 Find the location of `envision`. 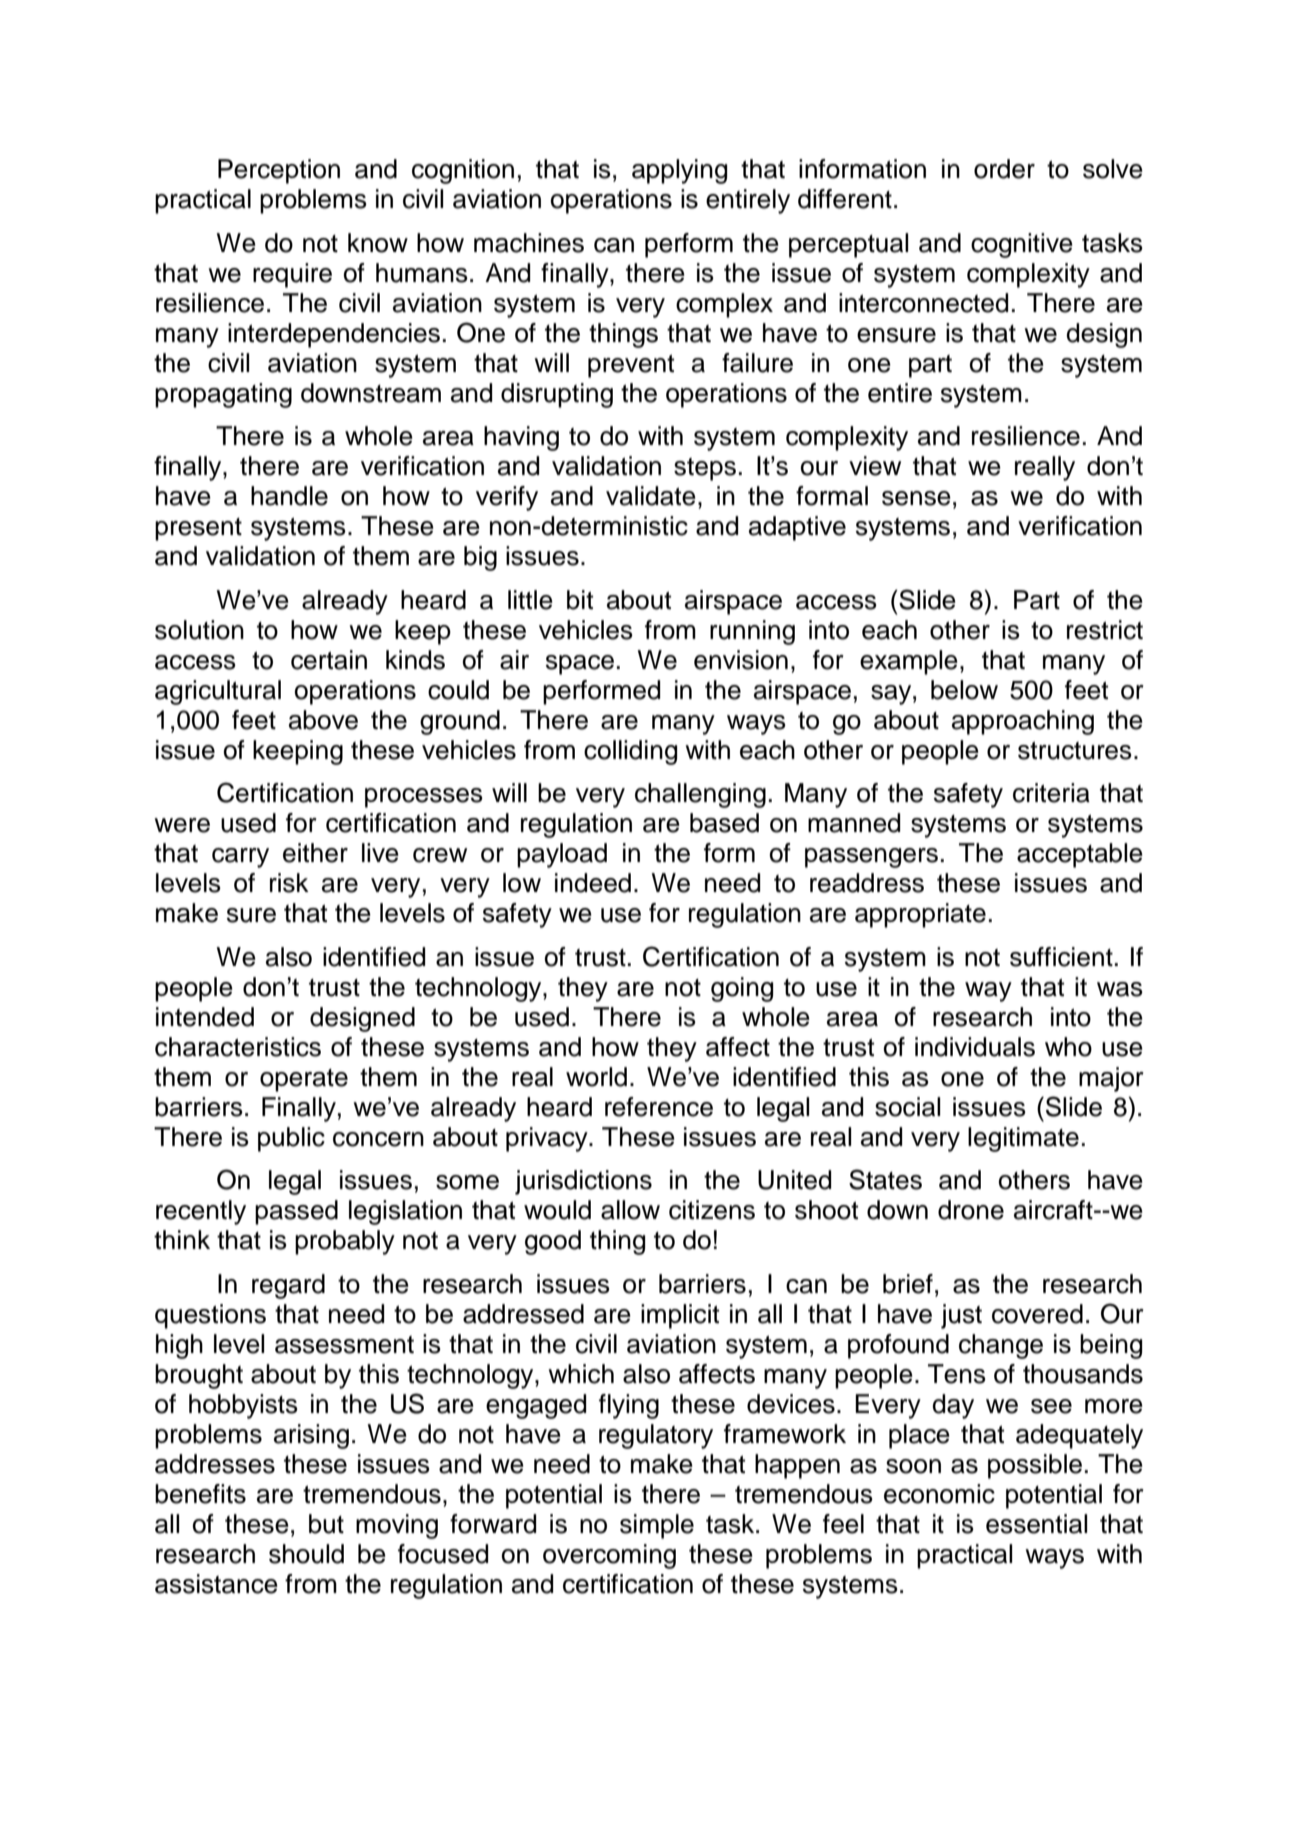

envision is located at coordinates (741, 660).
